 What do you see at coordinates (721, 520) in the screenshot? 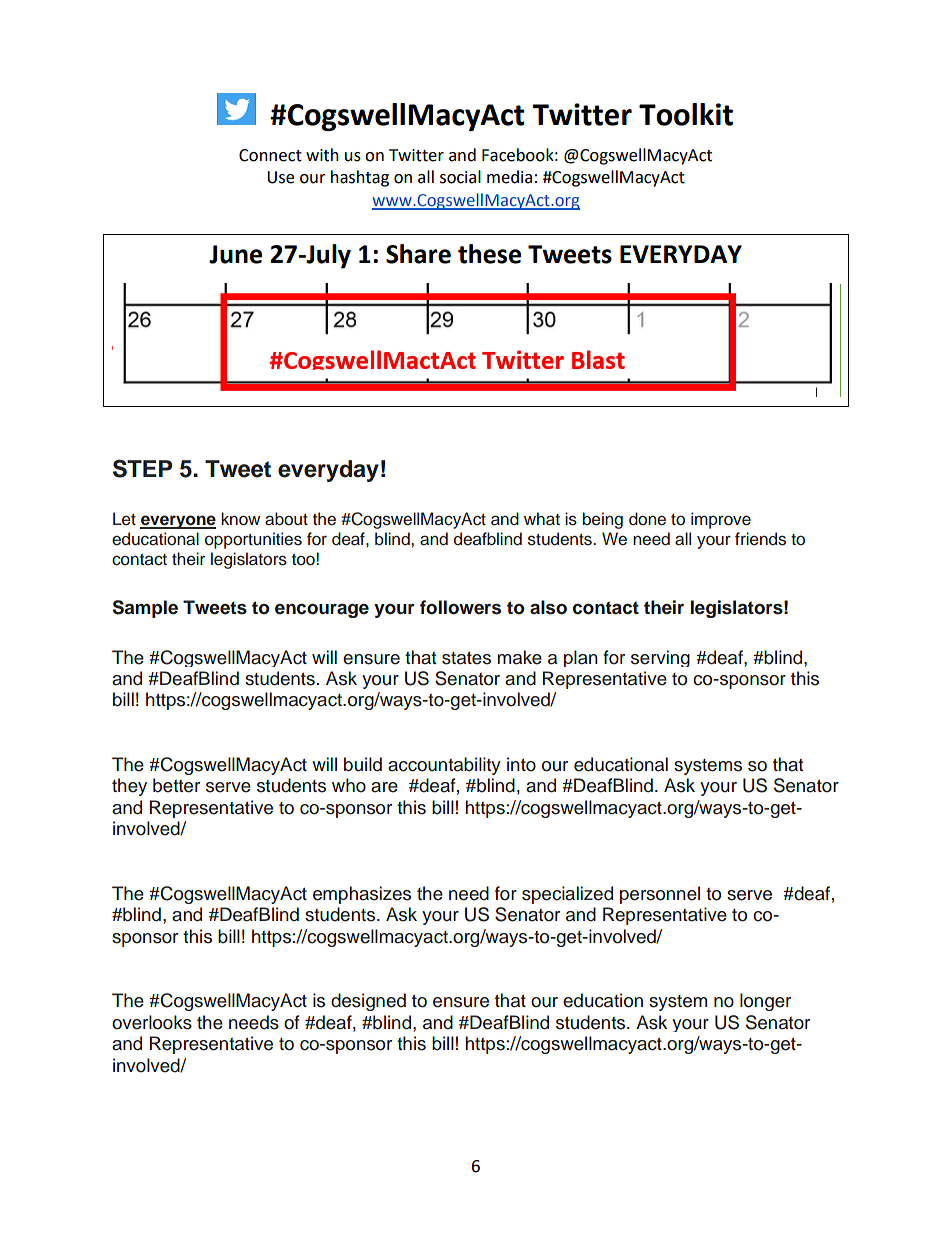
I see `improve` at bounding box center [721, 520].
